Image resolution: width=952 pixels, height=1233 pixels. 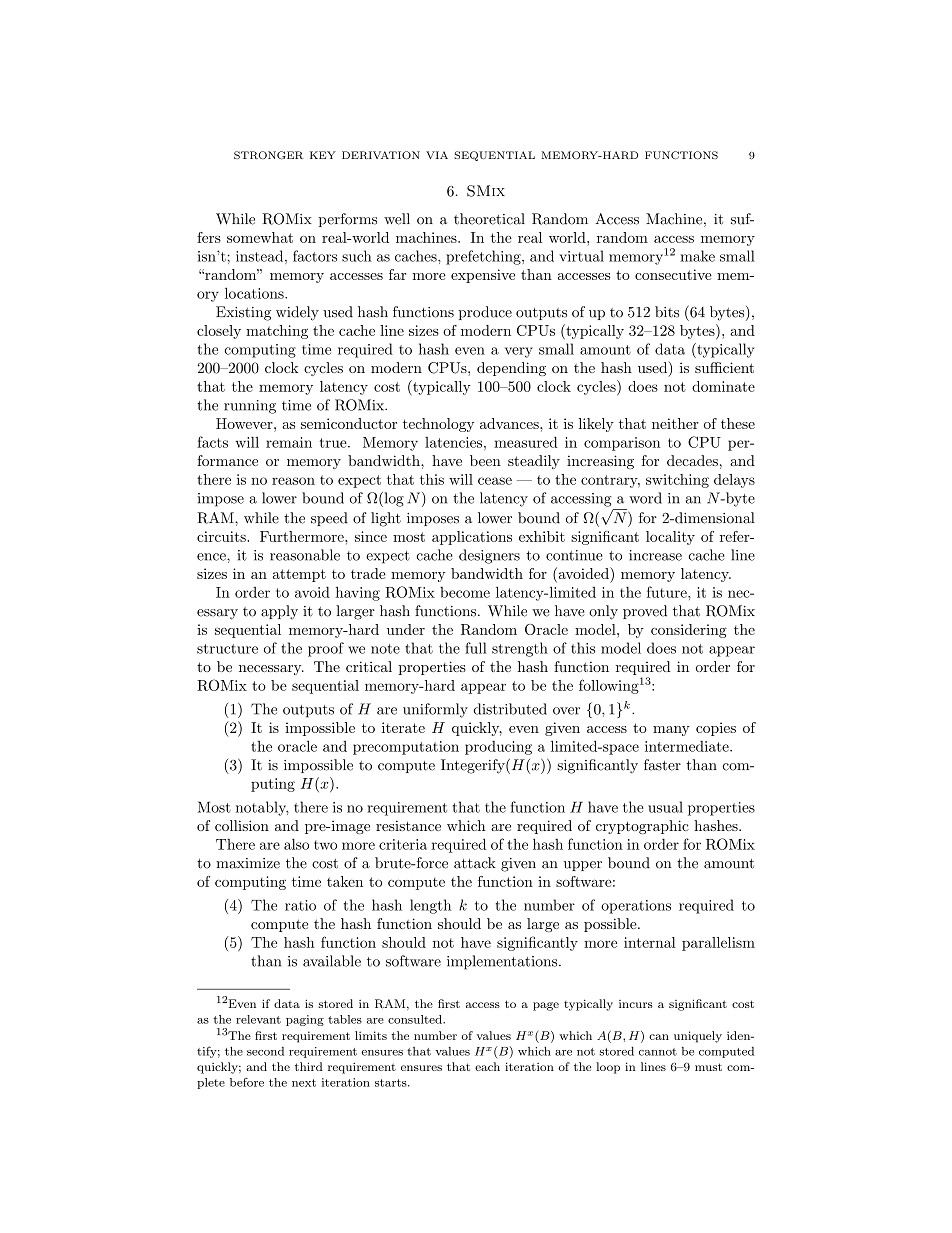 What do you see at coordinates (698, 256) in the page?
I see `make` at bounding box center [698, 256].
